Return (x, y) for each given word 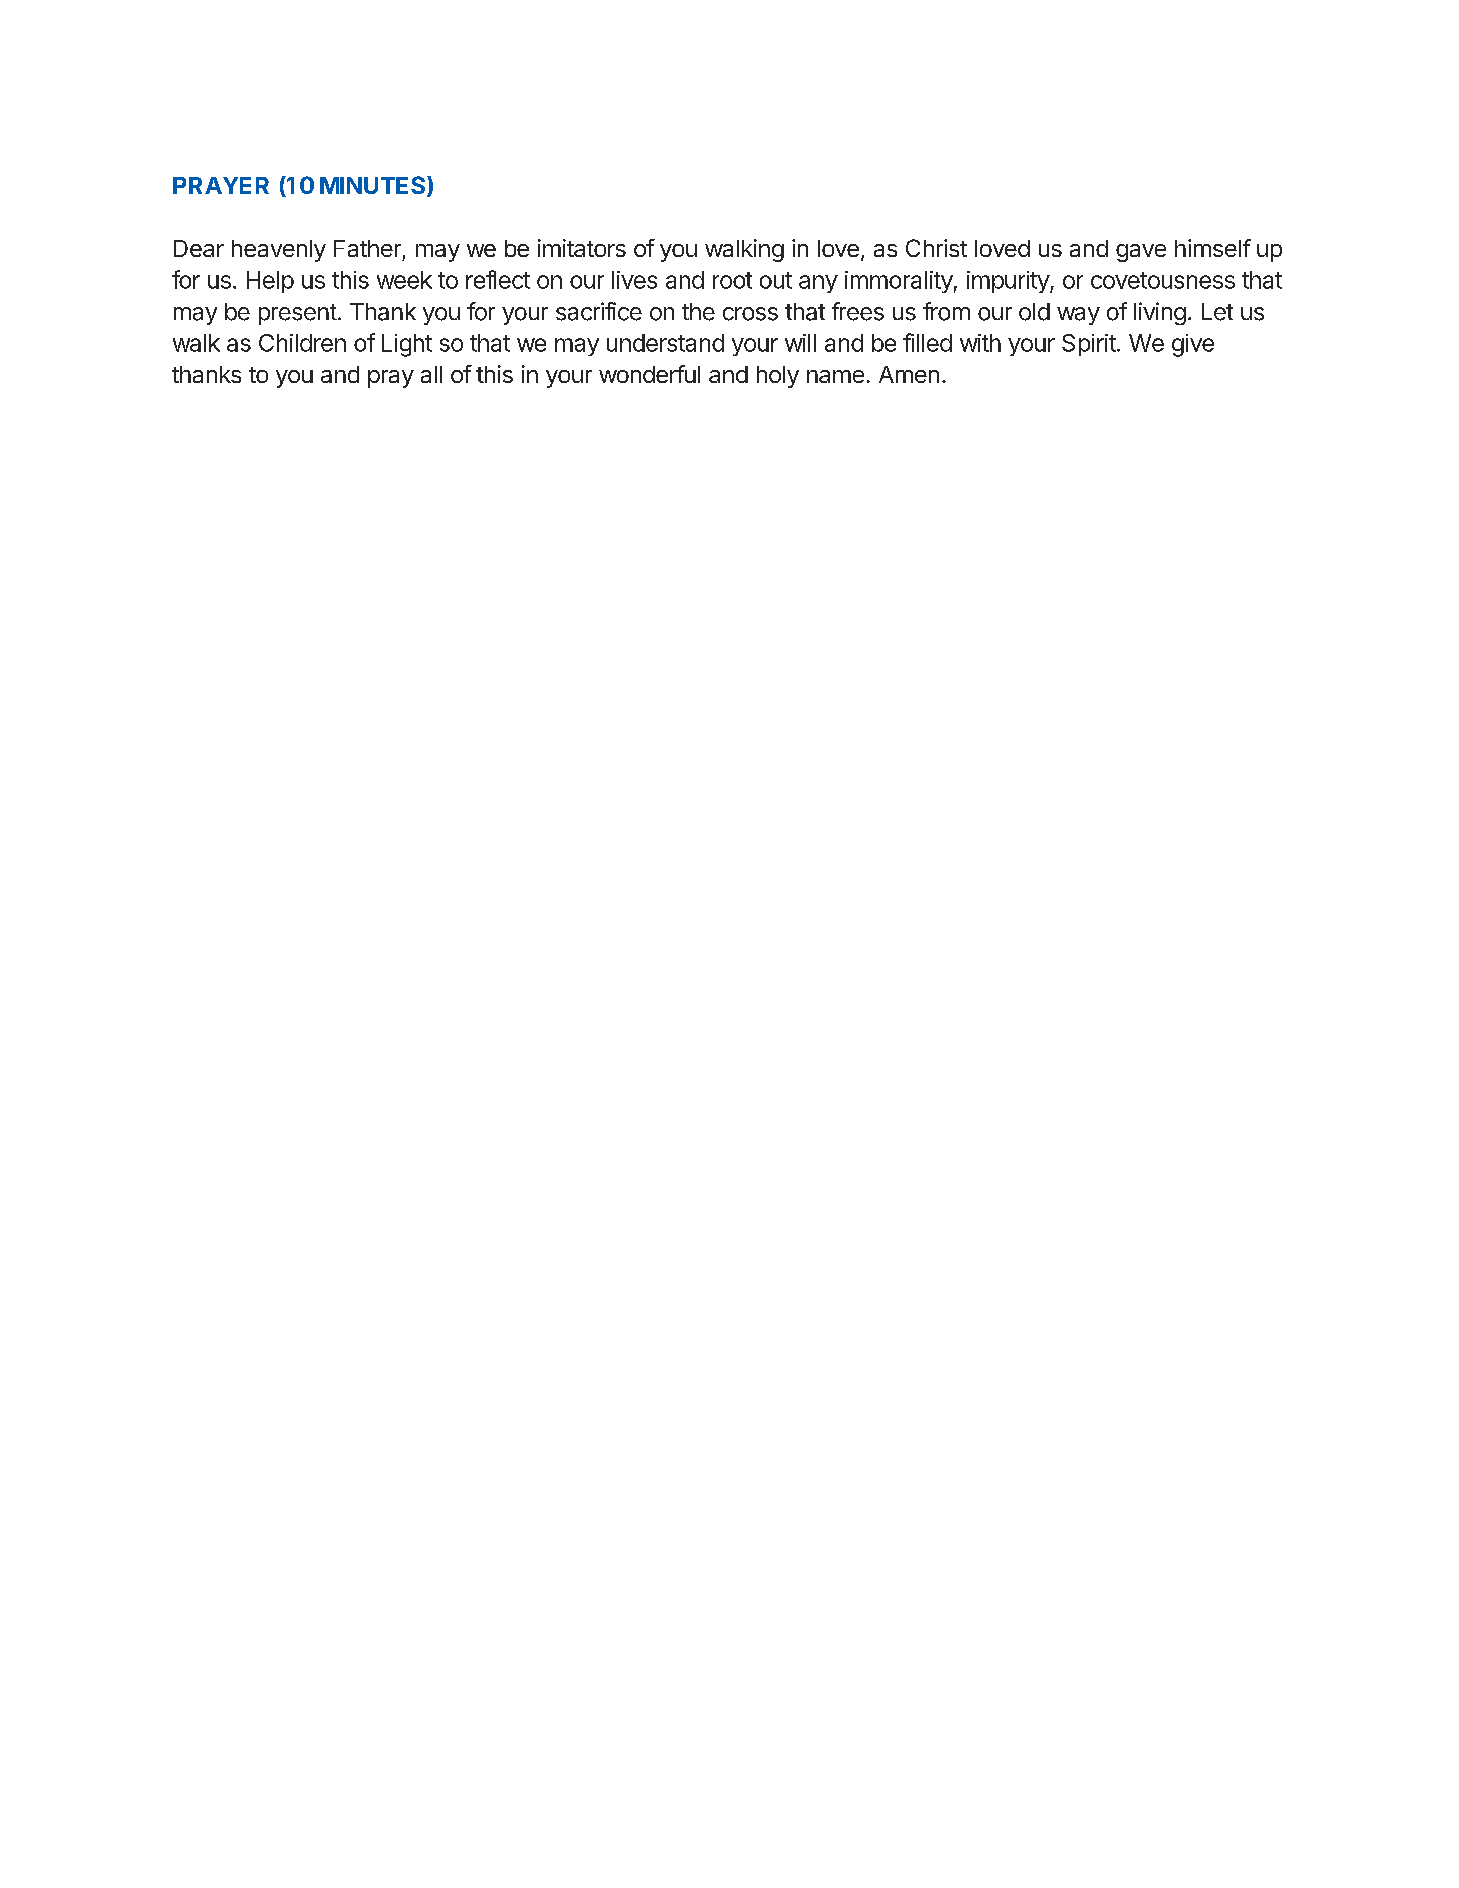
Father (367, 248)
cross (750, 314)
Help (270, 282)
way (1078, 316)
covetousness (1163, 280)
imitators (582, 248)
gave (1141, 253)
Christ (936, 248)
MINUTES (374, 186)
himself (1213, 248)
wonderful (649, 374)
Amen (909, 374)
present (298, 314)
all (431, 374)
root (732, 280)
